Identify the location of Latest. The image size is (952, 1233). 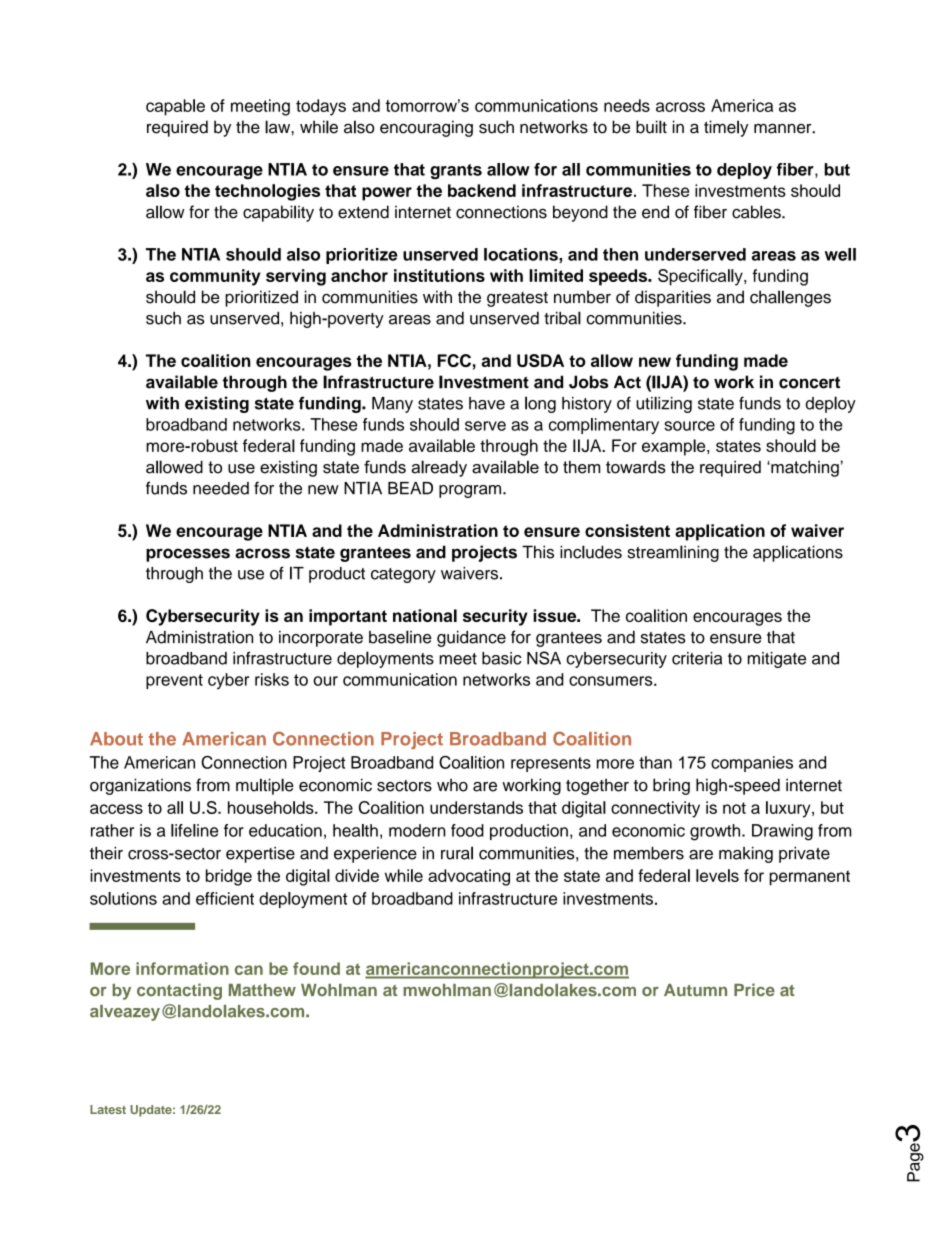
(108, 1109).
